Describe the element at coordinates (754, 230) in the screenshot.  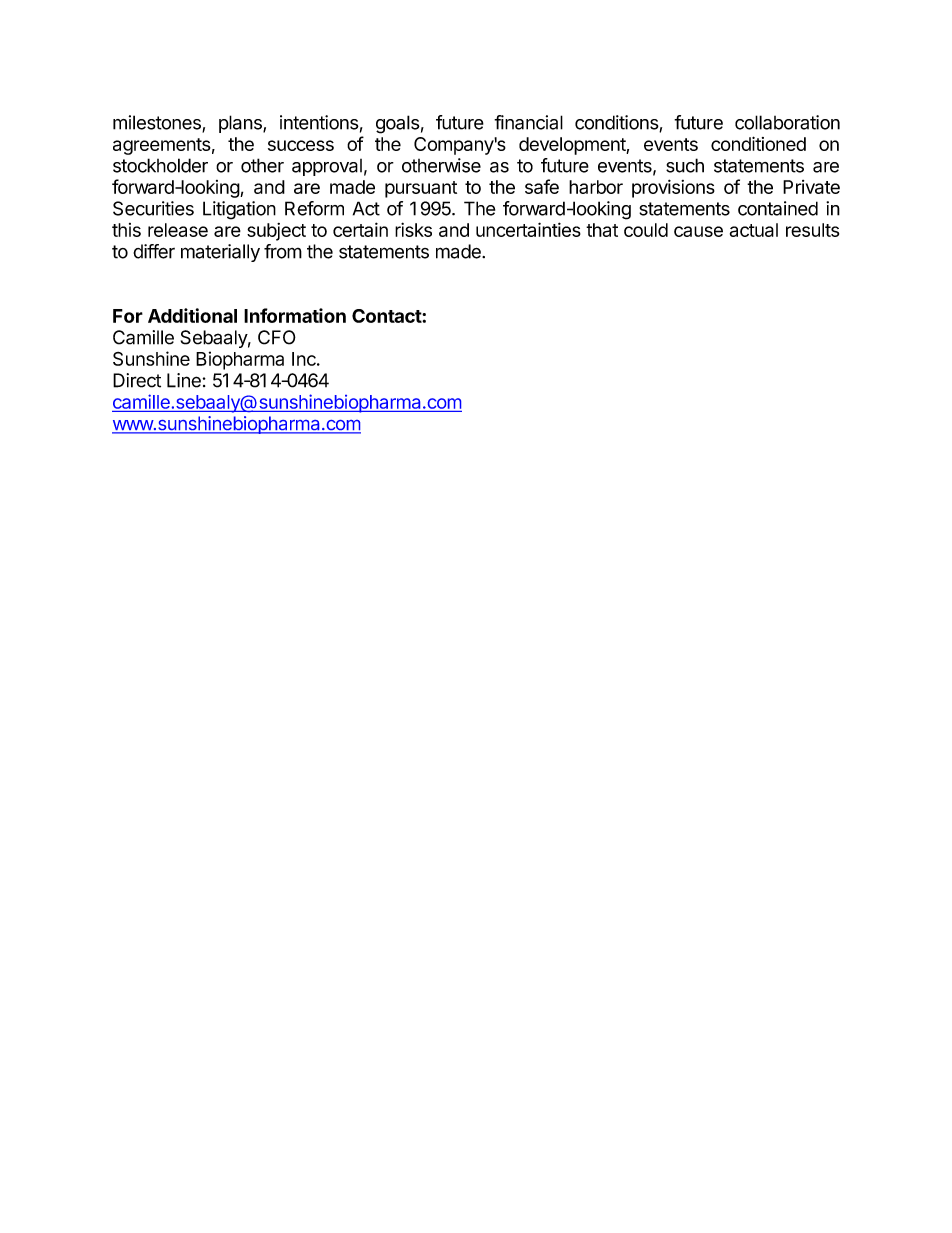
I see `actual` at that location.
